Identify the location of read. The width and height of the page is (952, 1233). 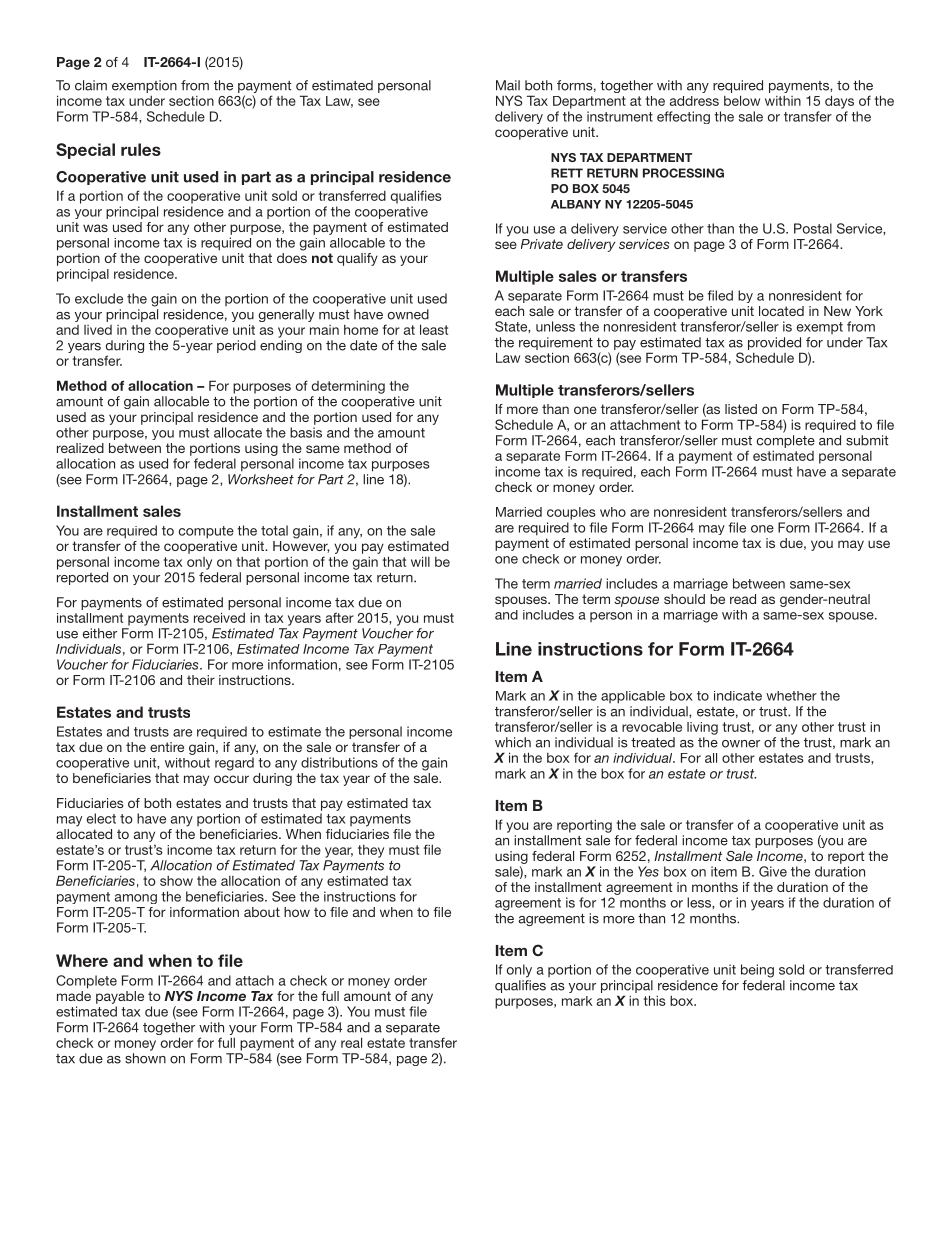
(743, 599).
